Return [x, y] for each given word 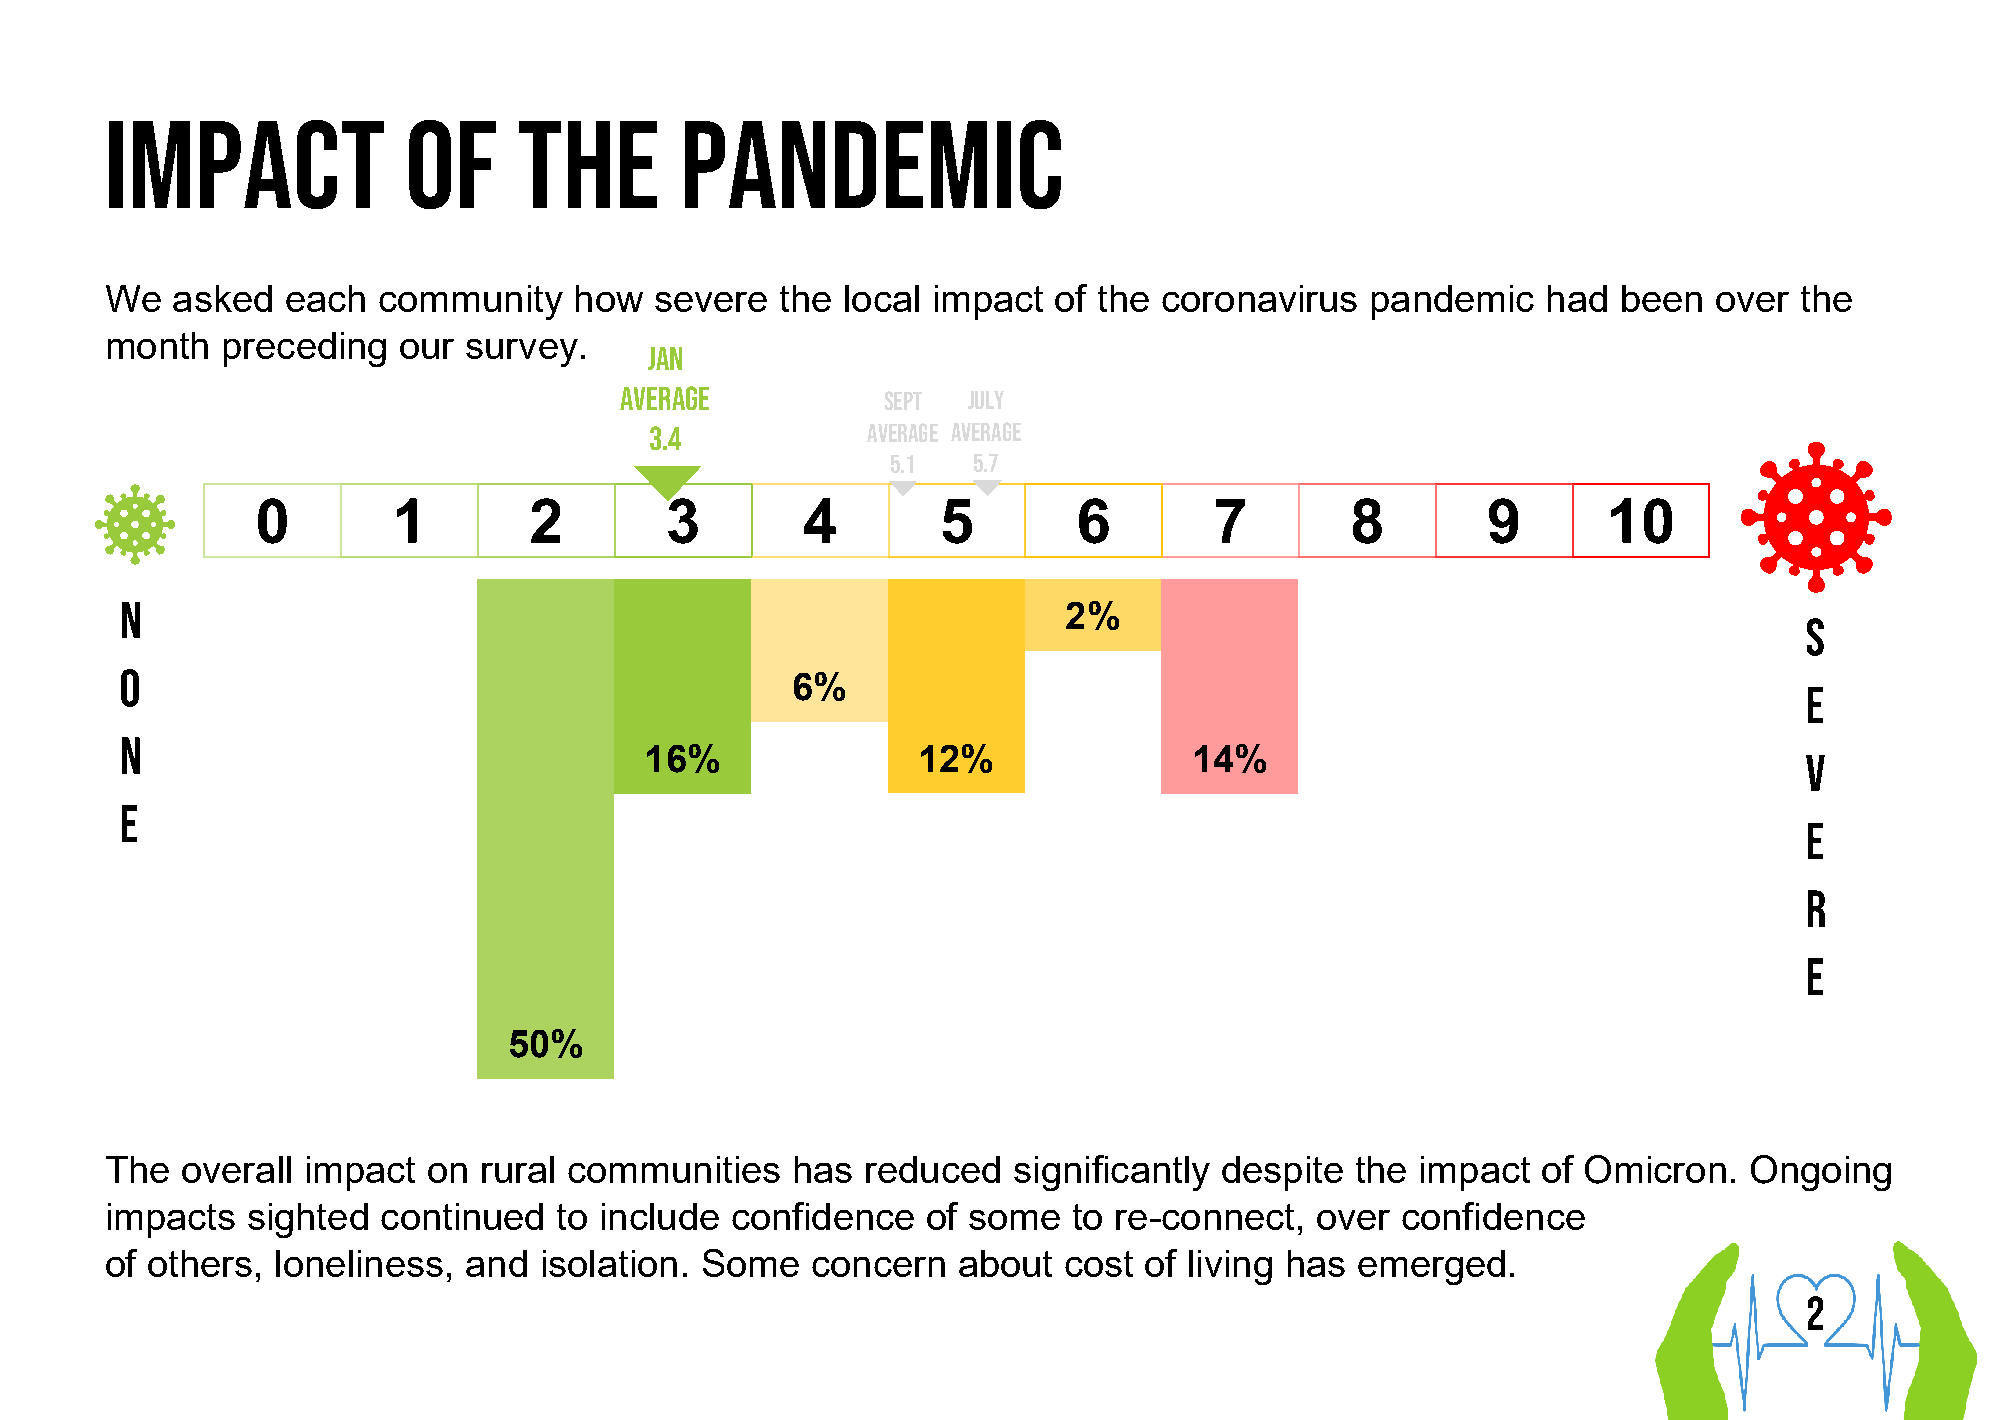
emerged [1431, 1267]
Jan [665, 358]
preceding [305, 349]
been [1662, 298]
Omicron [1655, 1169]
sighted [308, 1220]
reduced [933, 1169]
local [882, 298]
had [1577, 298]
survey [522, 353]
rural [518, 1169]
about [1005, 1263]
